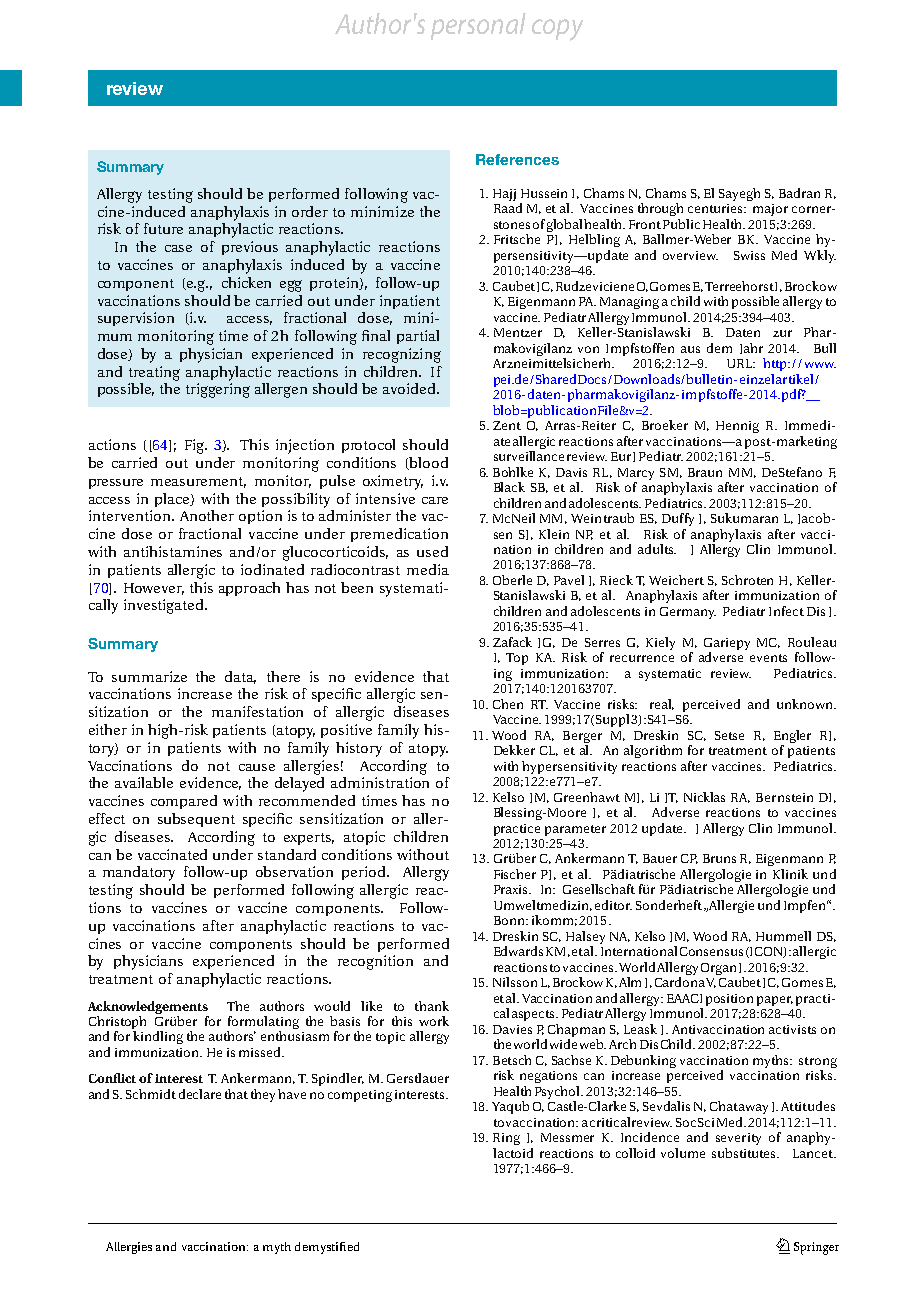 The width and height of the screenshot is (924, 1308). Describe the element at coordinates (163, 228) in the screenshot. I see `future` at that location.
